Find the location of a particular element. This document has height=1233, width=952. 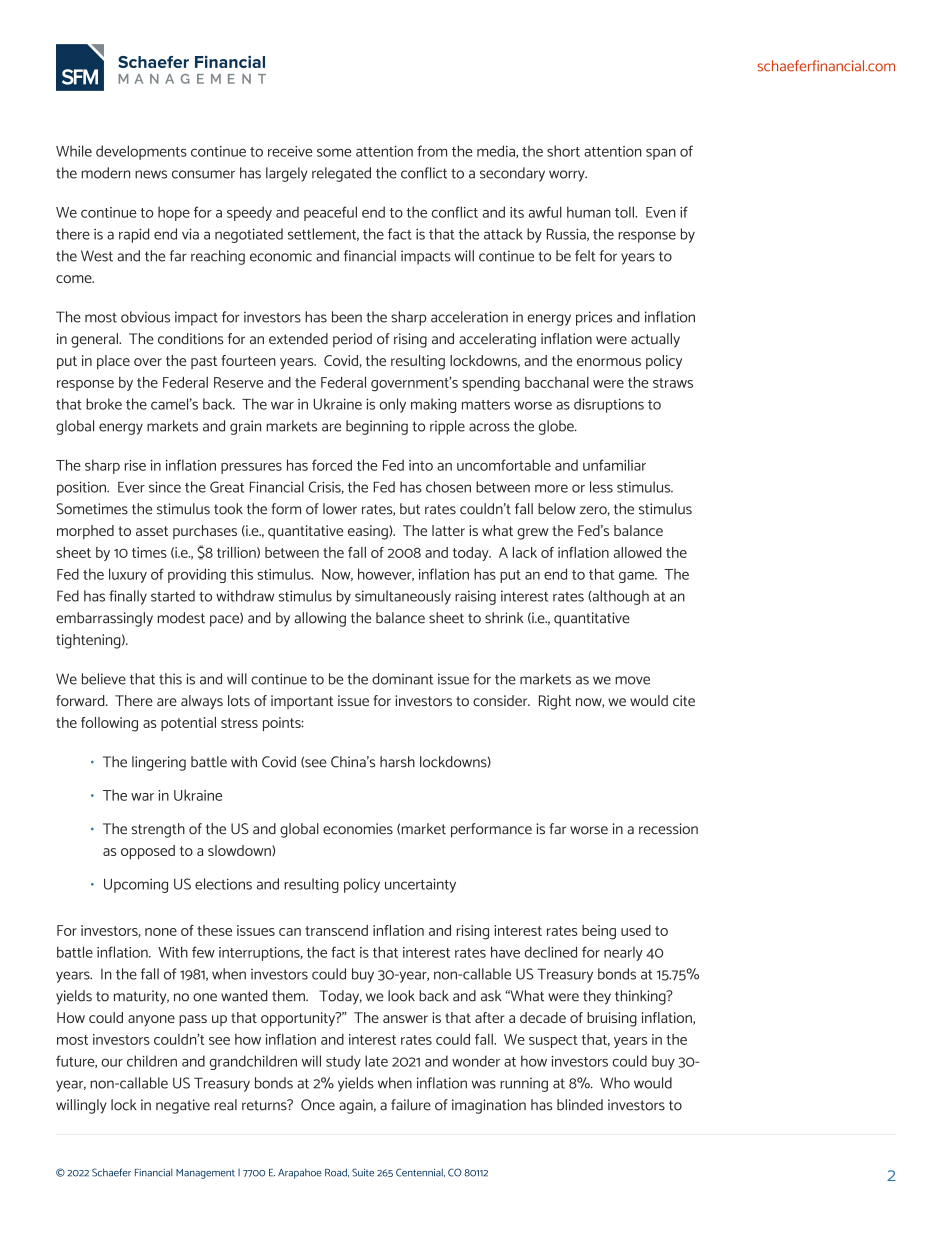

Suite is located at coordinates (363, 1172).
